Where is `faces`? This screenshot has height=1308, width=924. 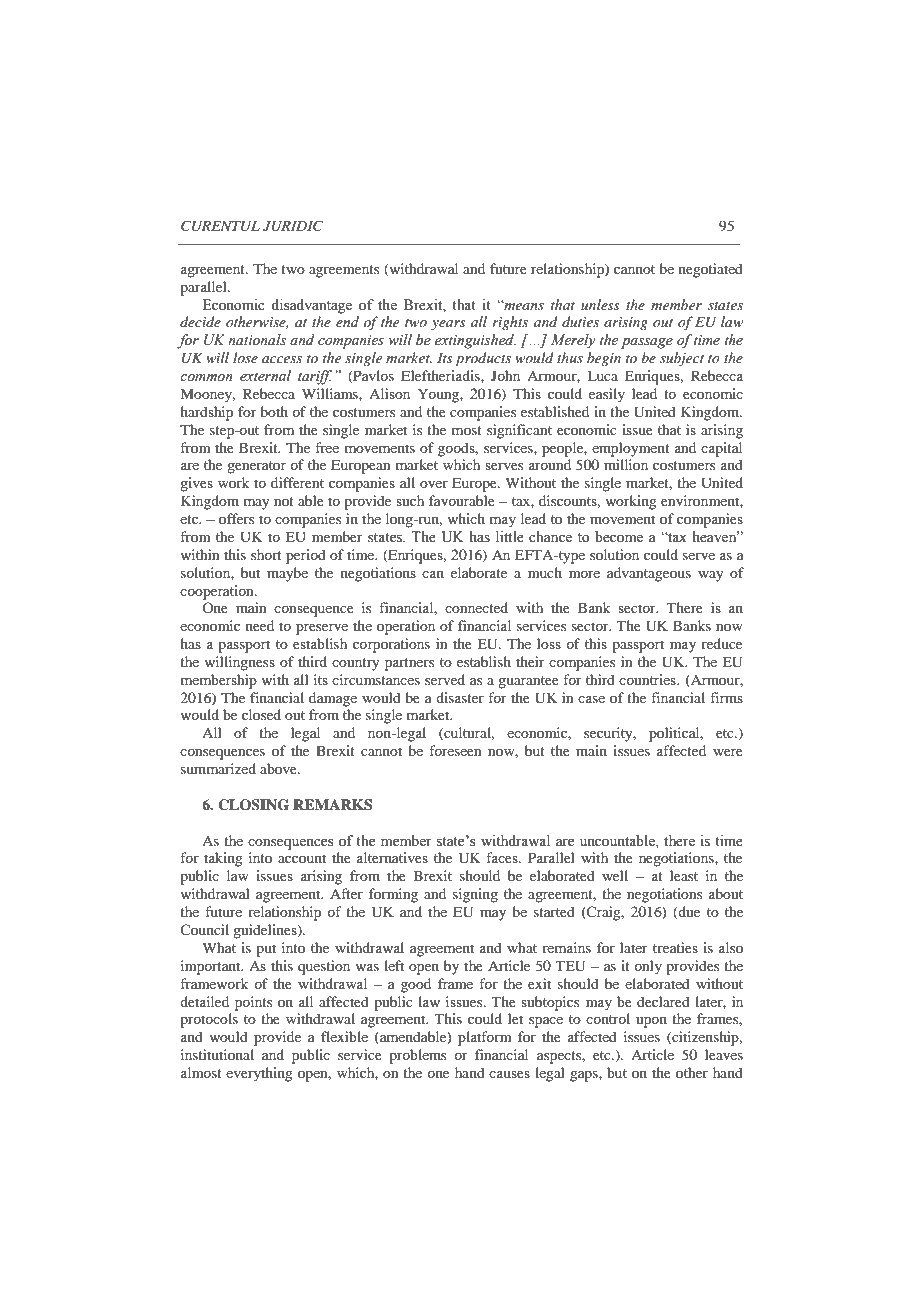 faces is located at coordinates (503, 857).
